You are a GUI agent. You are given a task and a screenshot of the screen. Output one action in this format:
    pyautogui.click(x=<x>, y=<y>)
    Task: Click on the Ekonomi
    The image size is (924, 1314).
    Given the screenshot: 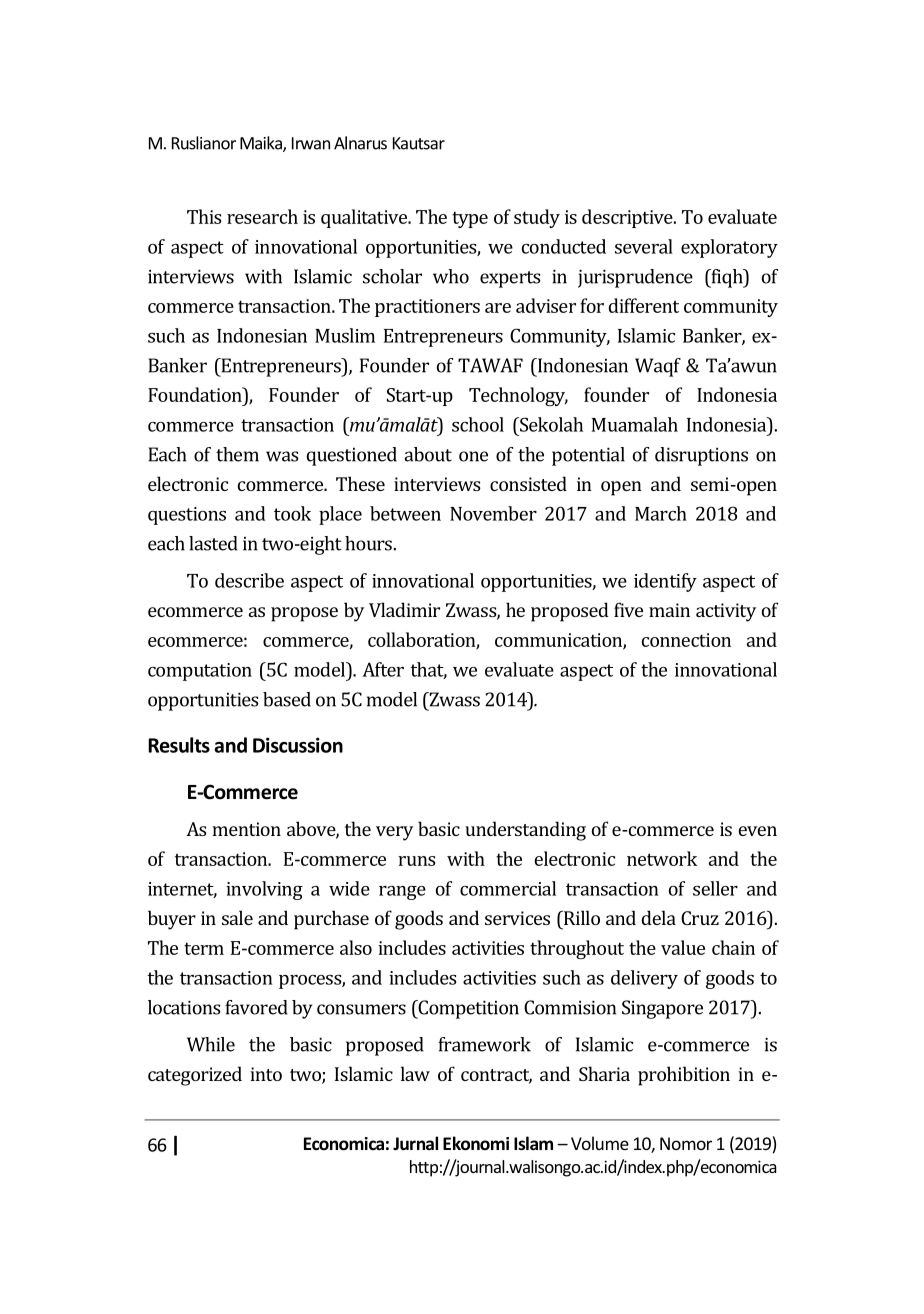 What is the action you would take?
    pyautogui.click(x=476, y=1143)
